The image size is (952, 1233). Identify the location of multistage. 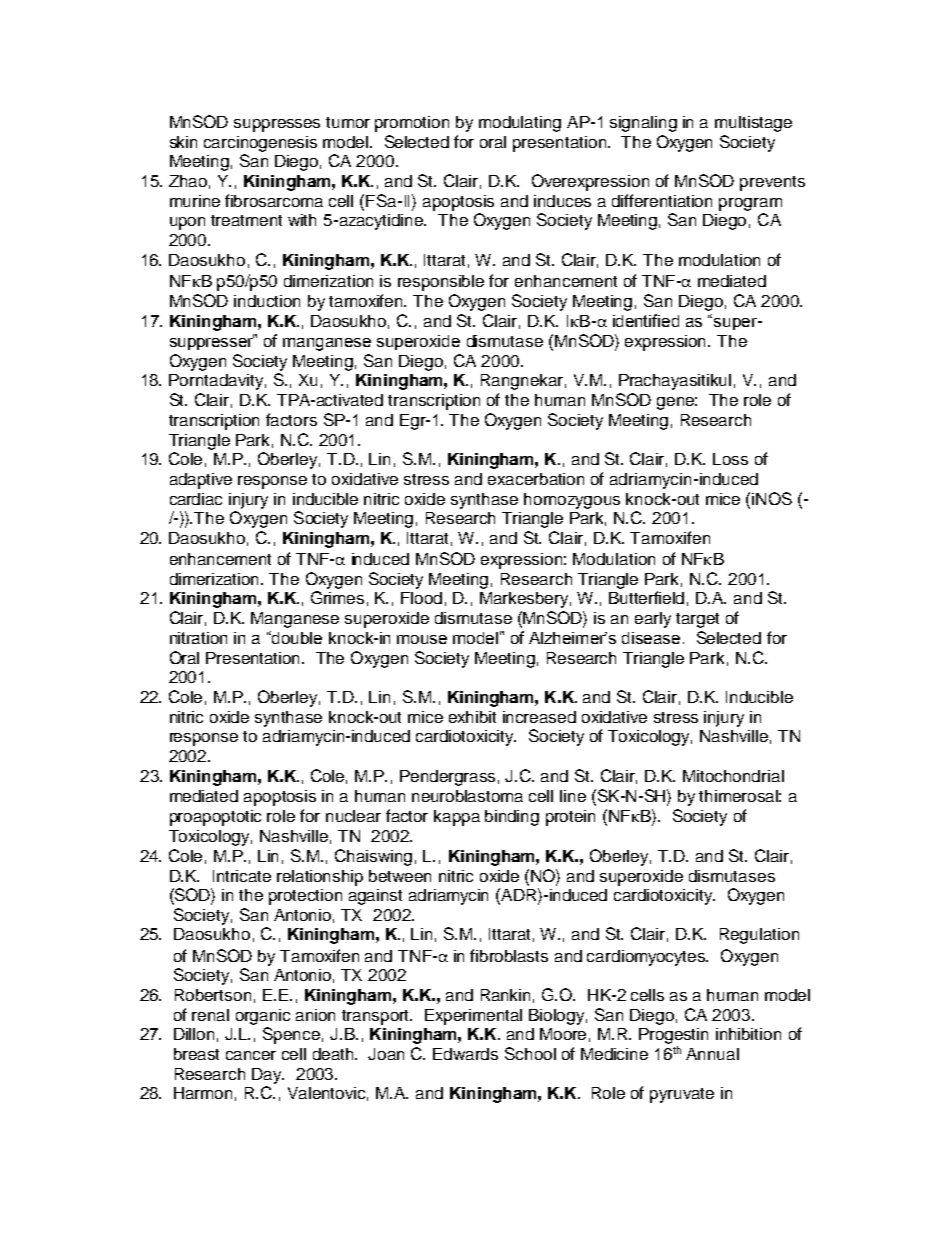
(753, 124).
